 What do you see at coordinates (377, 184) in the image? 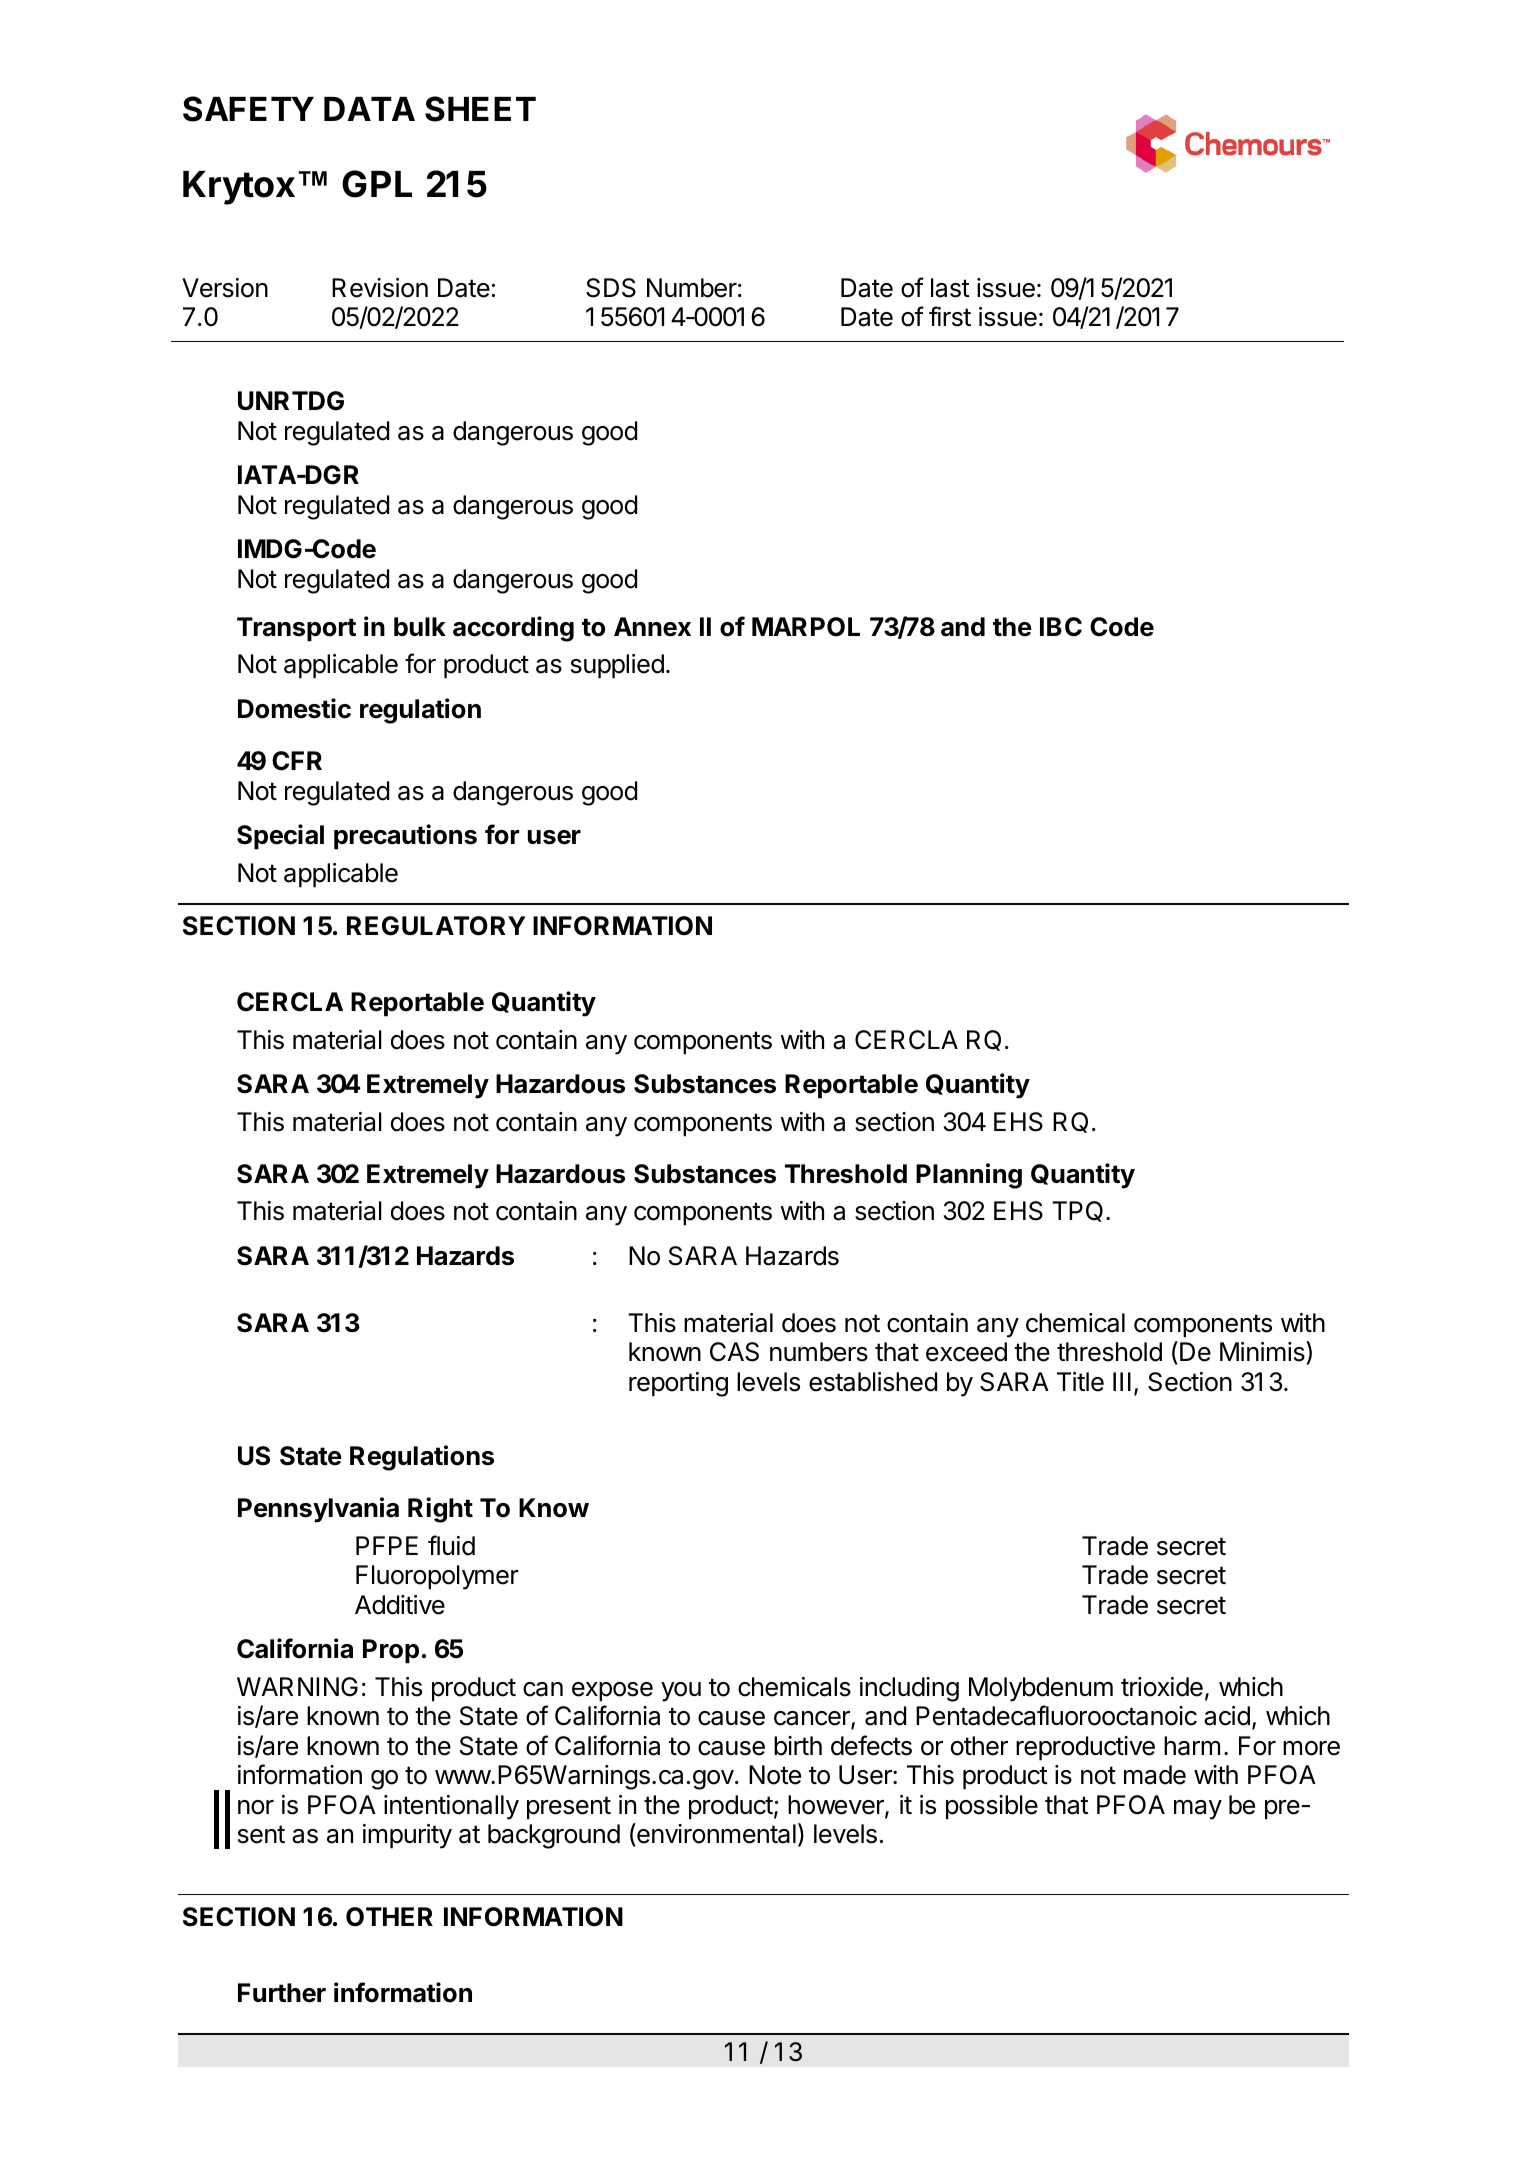
I see `GPL` at bounding box center [377, 184].
